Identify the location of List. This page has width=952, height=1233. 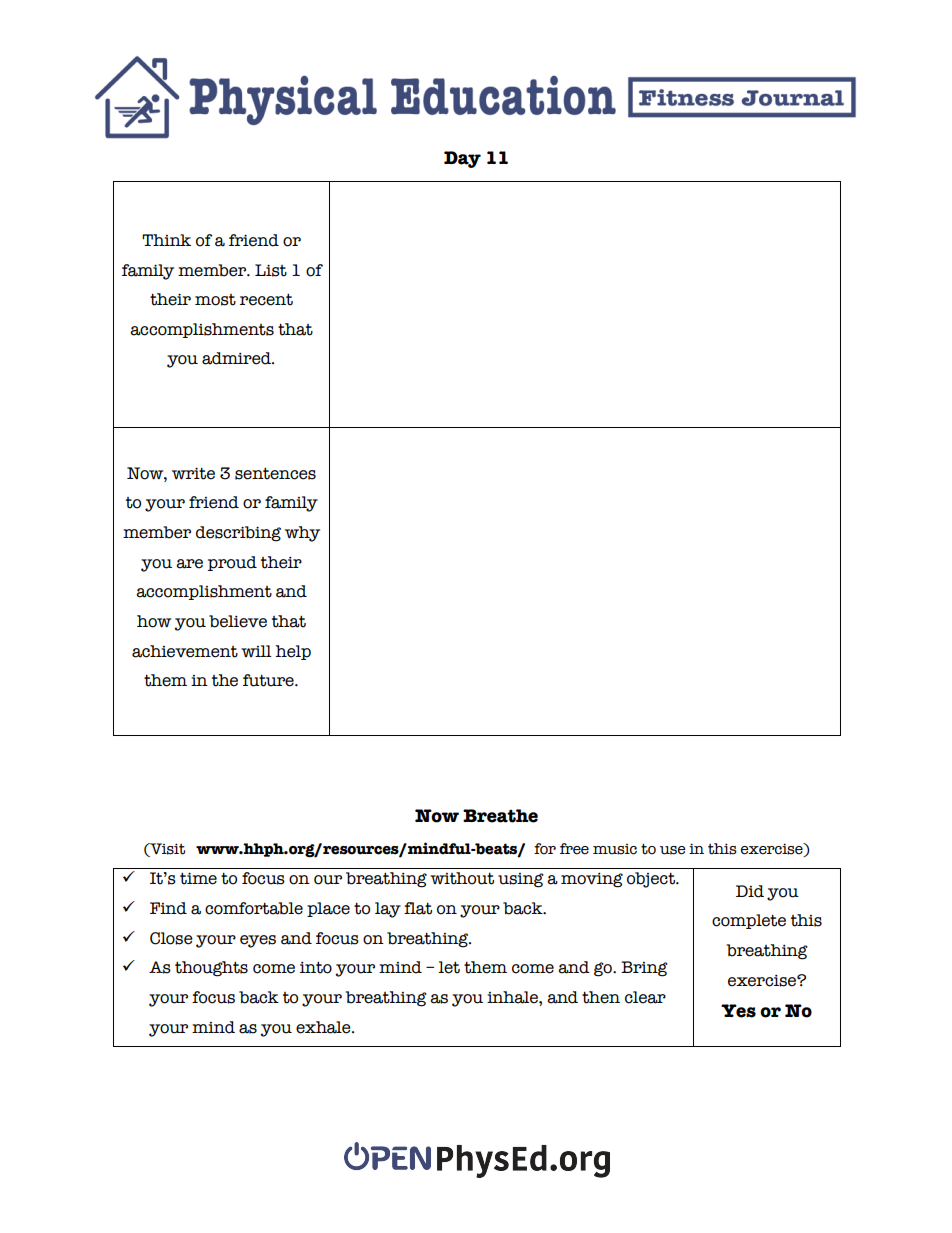
(271, 270).
